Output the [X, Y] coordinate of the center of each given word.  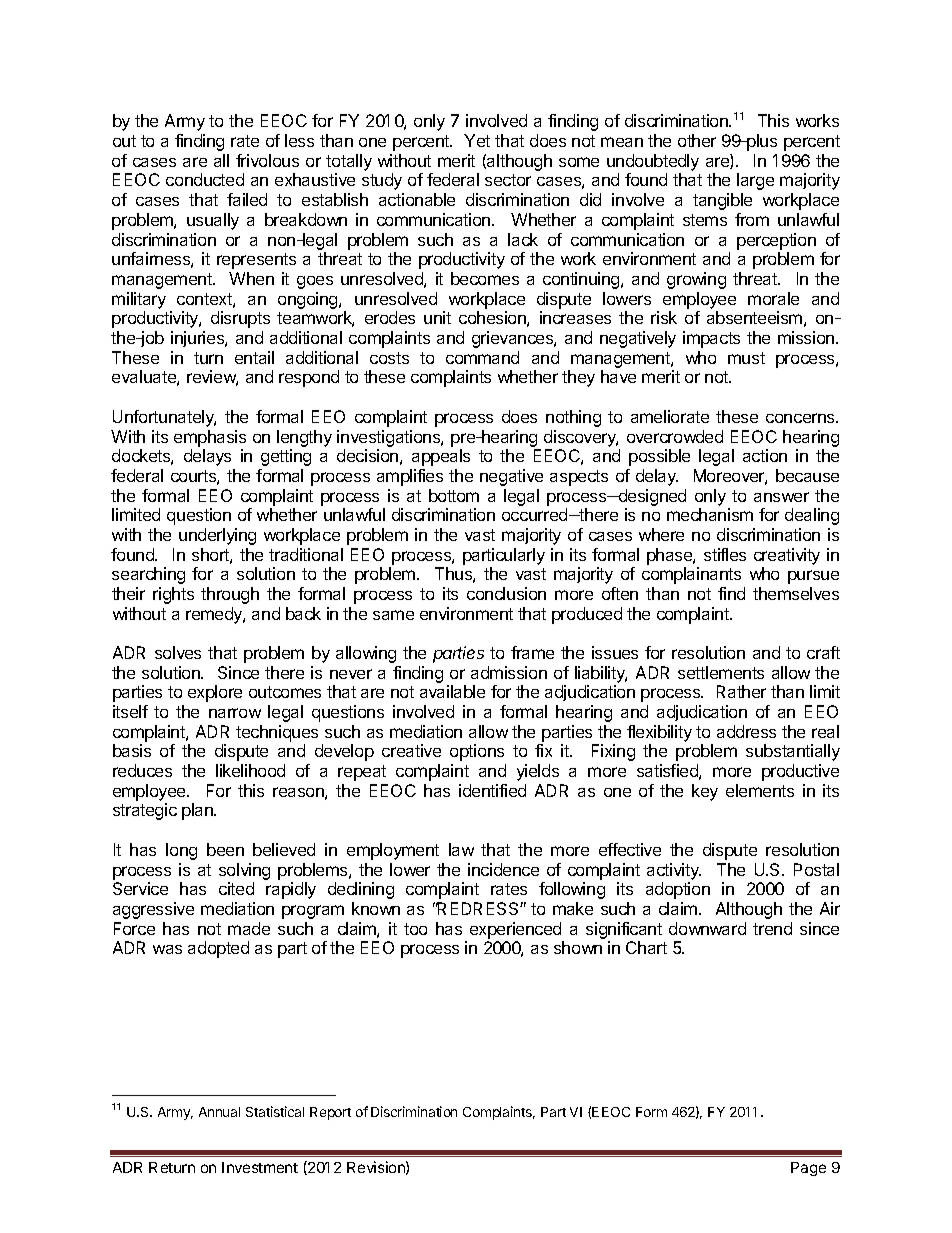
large [755, 181]
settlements [721, 672]
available [452, 691]
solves [178, 652]
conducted [205, 179]
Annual [219, 1112]
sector [508, 180]
